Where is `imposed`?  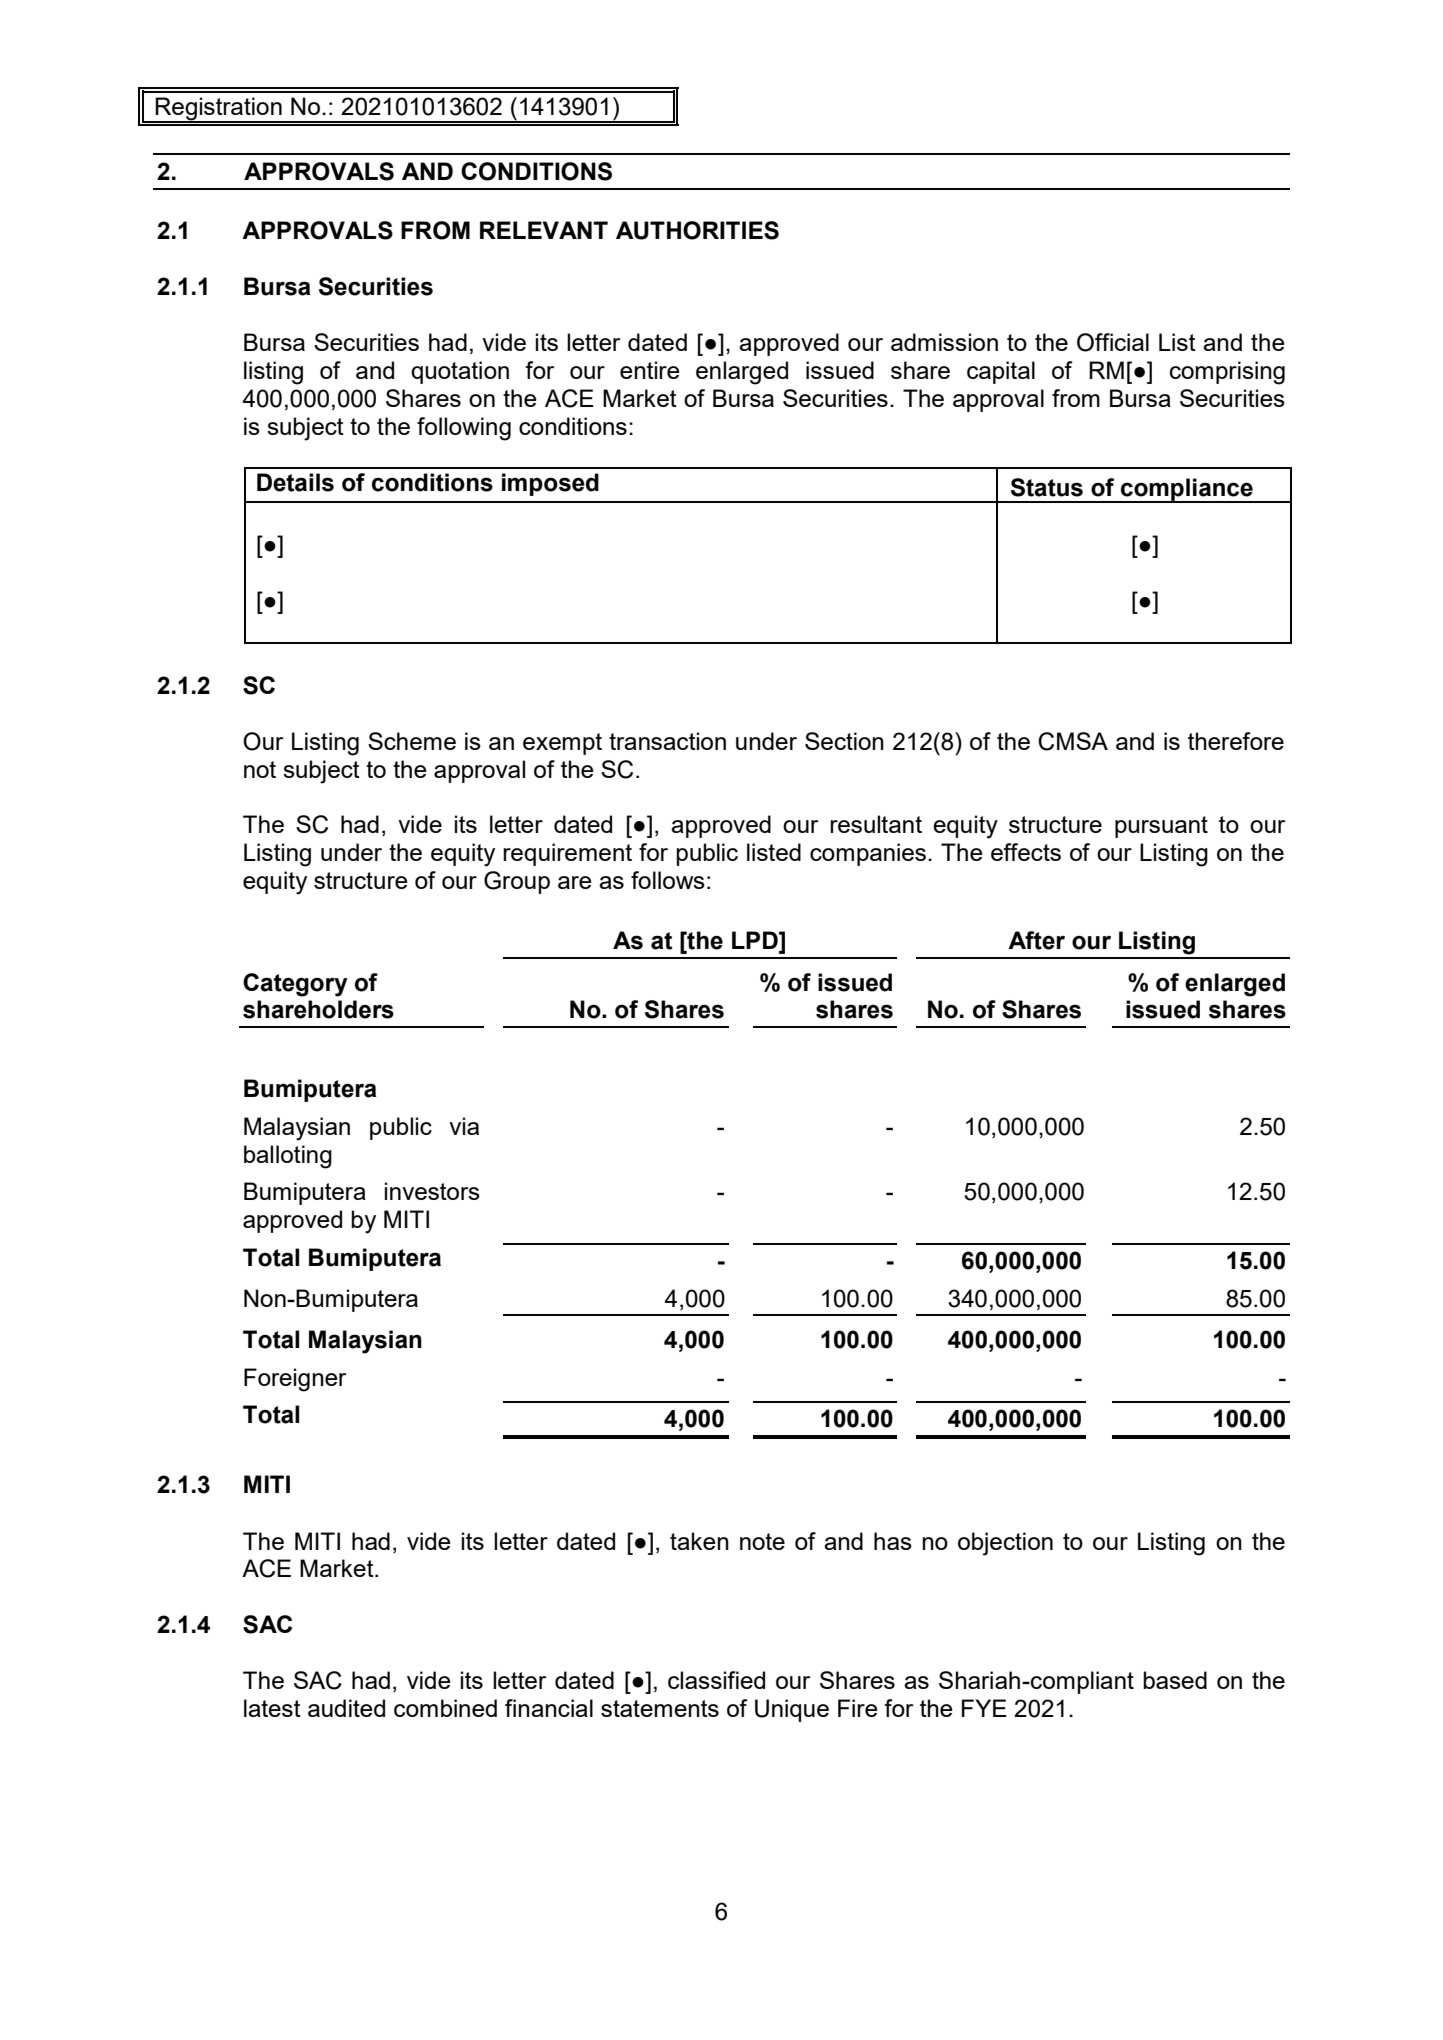 imposed is located at coordinates (550, 484).
